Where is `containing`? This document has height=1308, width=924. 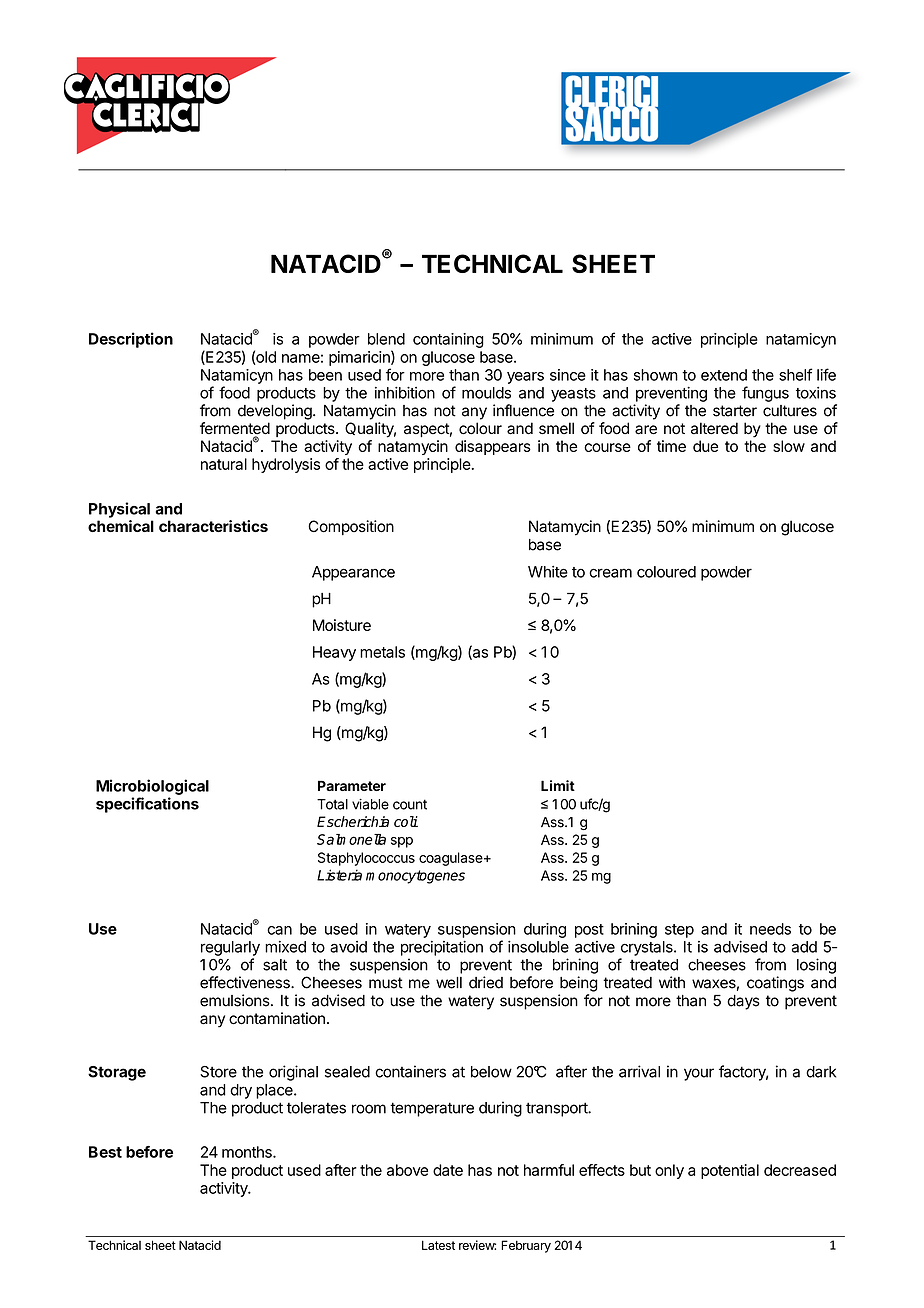
containing is located at coordinates (448, 340).
